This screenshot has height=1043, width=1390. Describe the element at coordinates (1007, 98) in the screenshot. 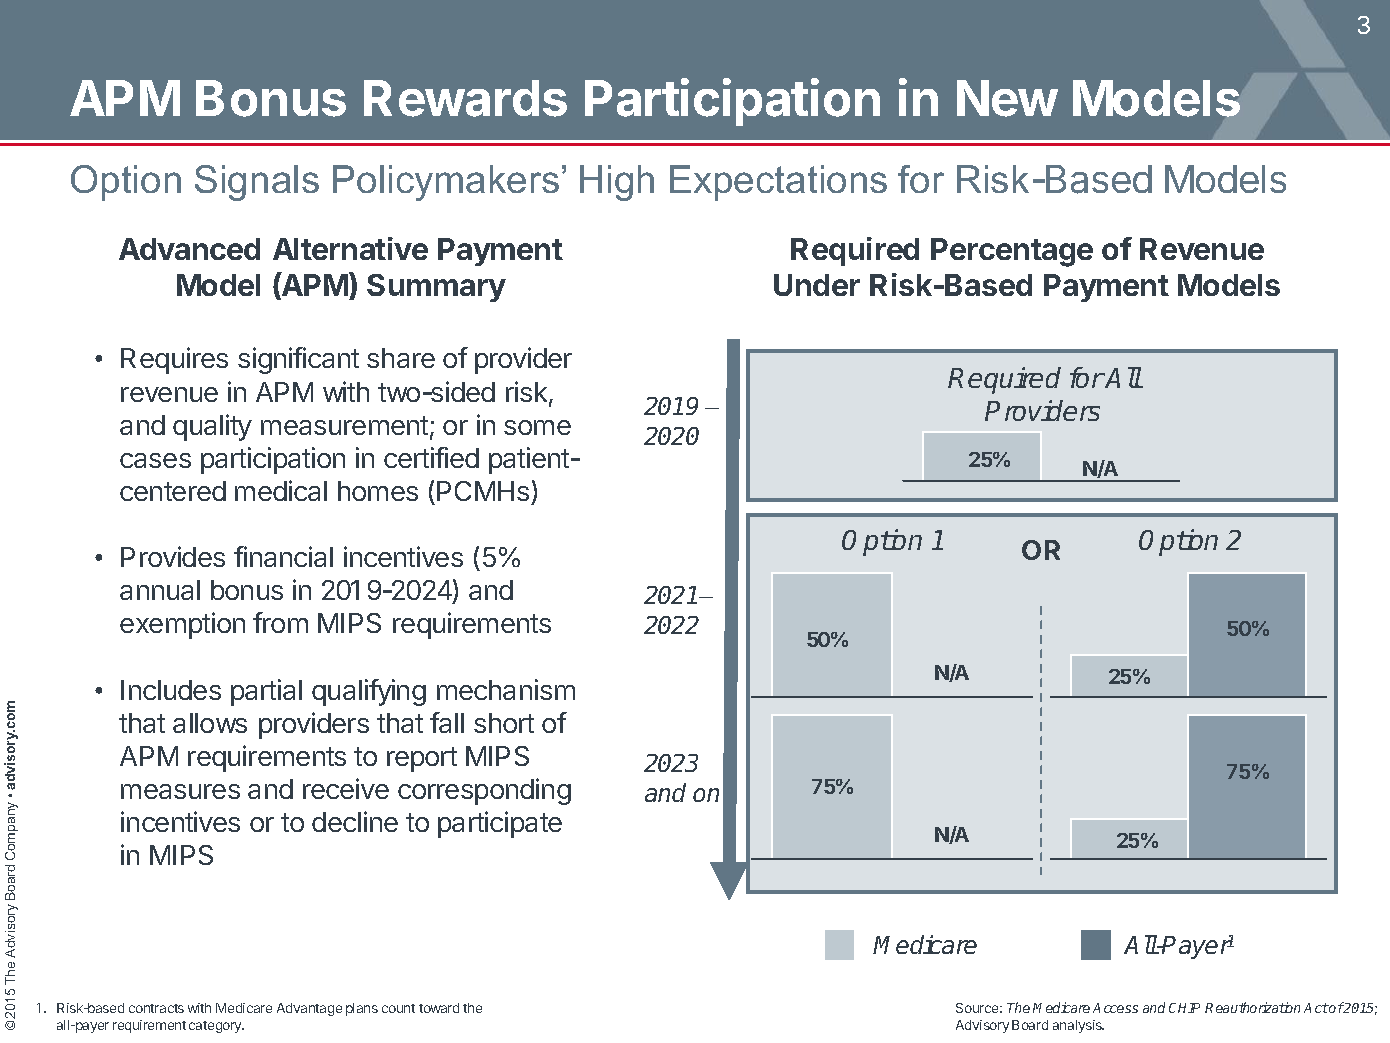

I see `New` at that location.
